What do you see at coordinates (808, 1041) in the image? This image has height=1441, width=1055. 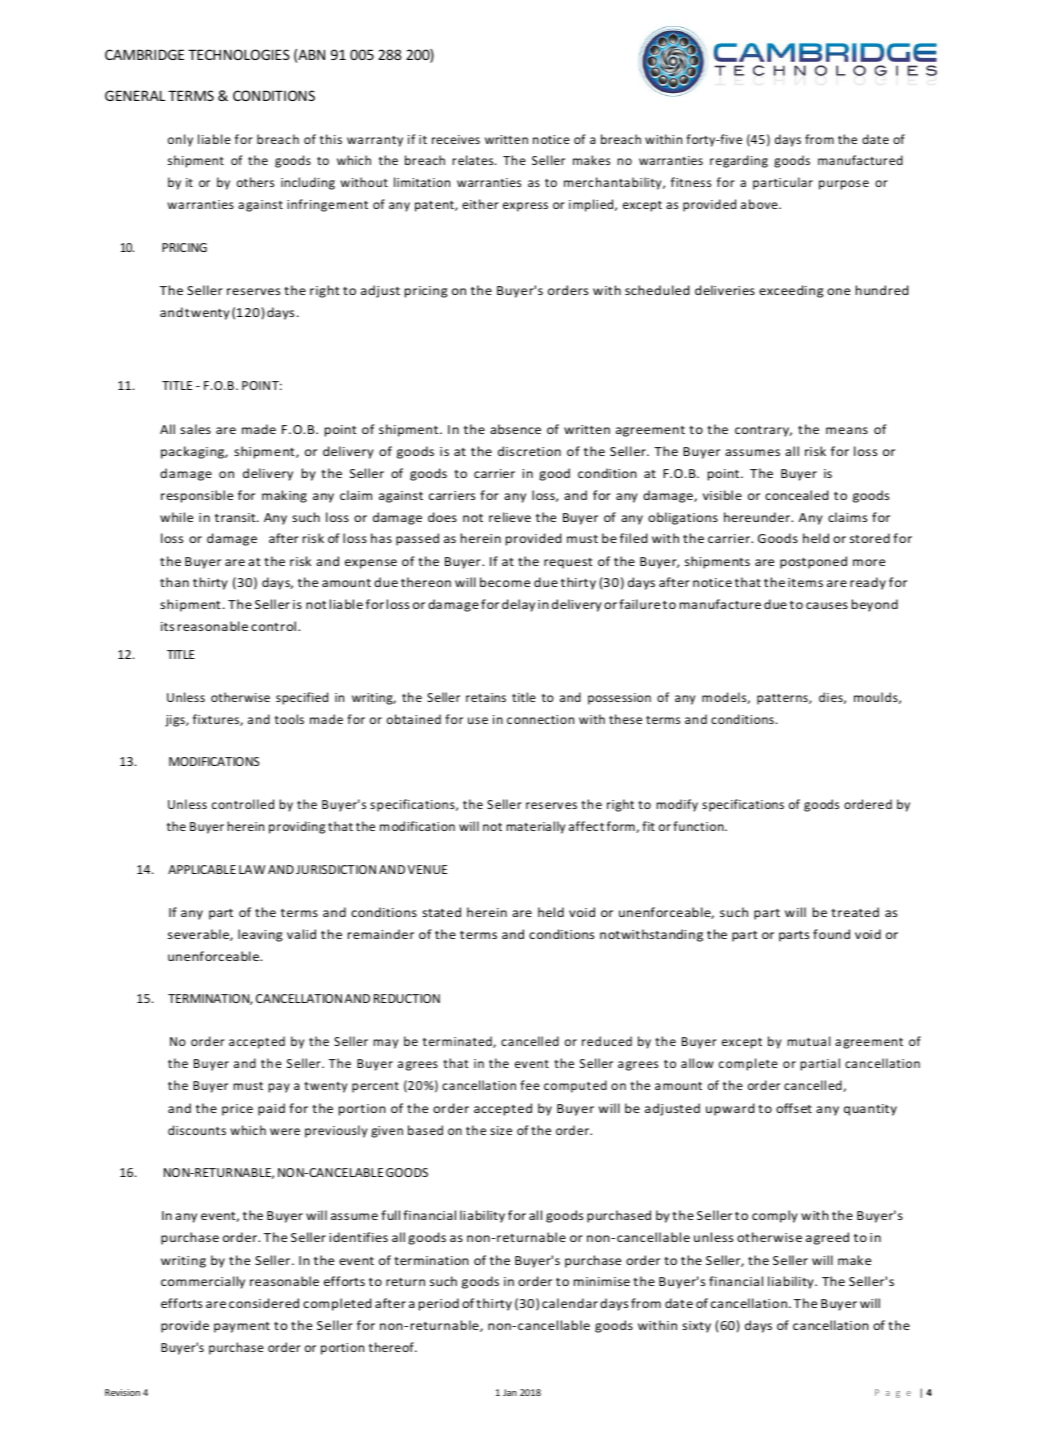 I see `mutual` at bounding box center [808, 1041].
